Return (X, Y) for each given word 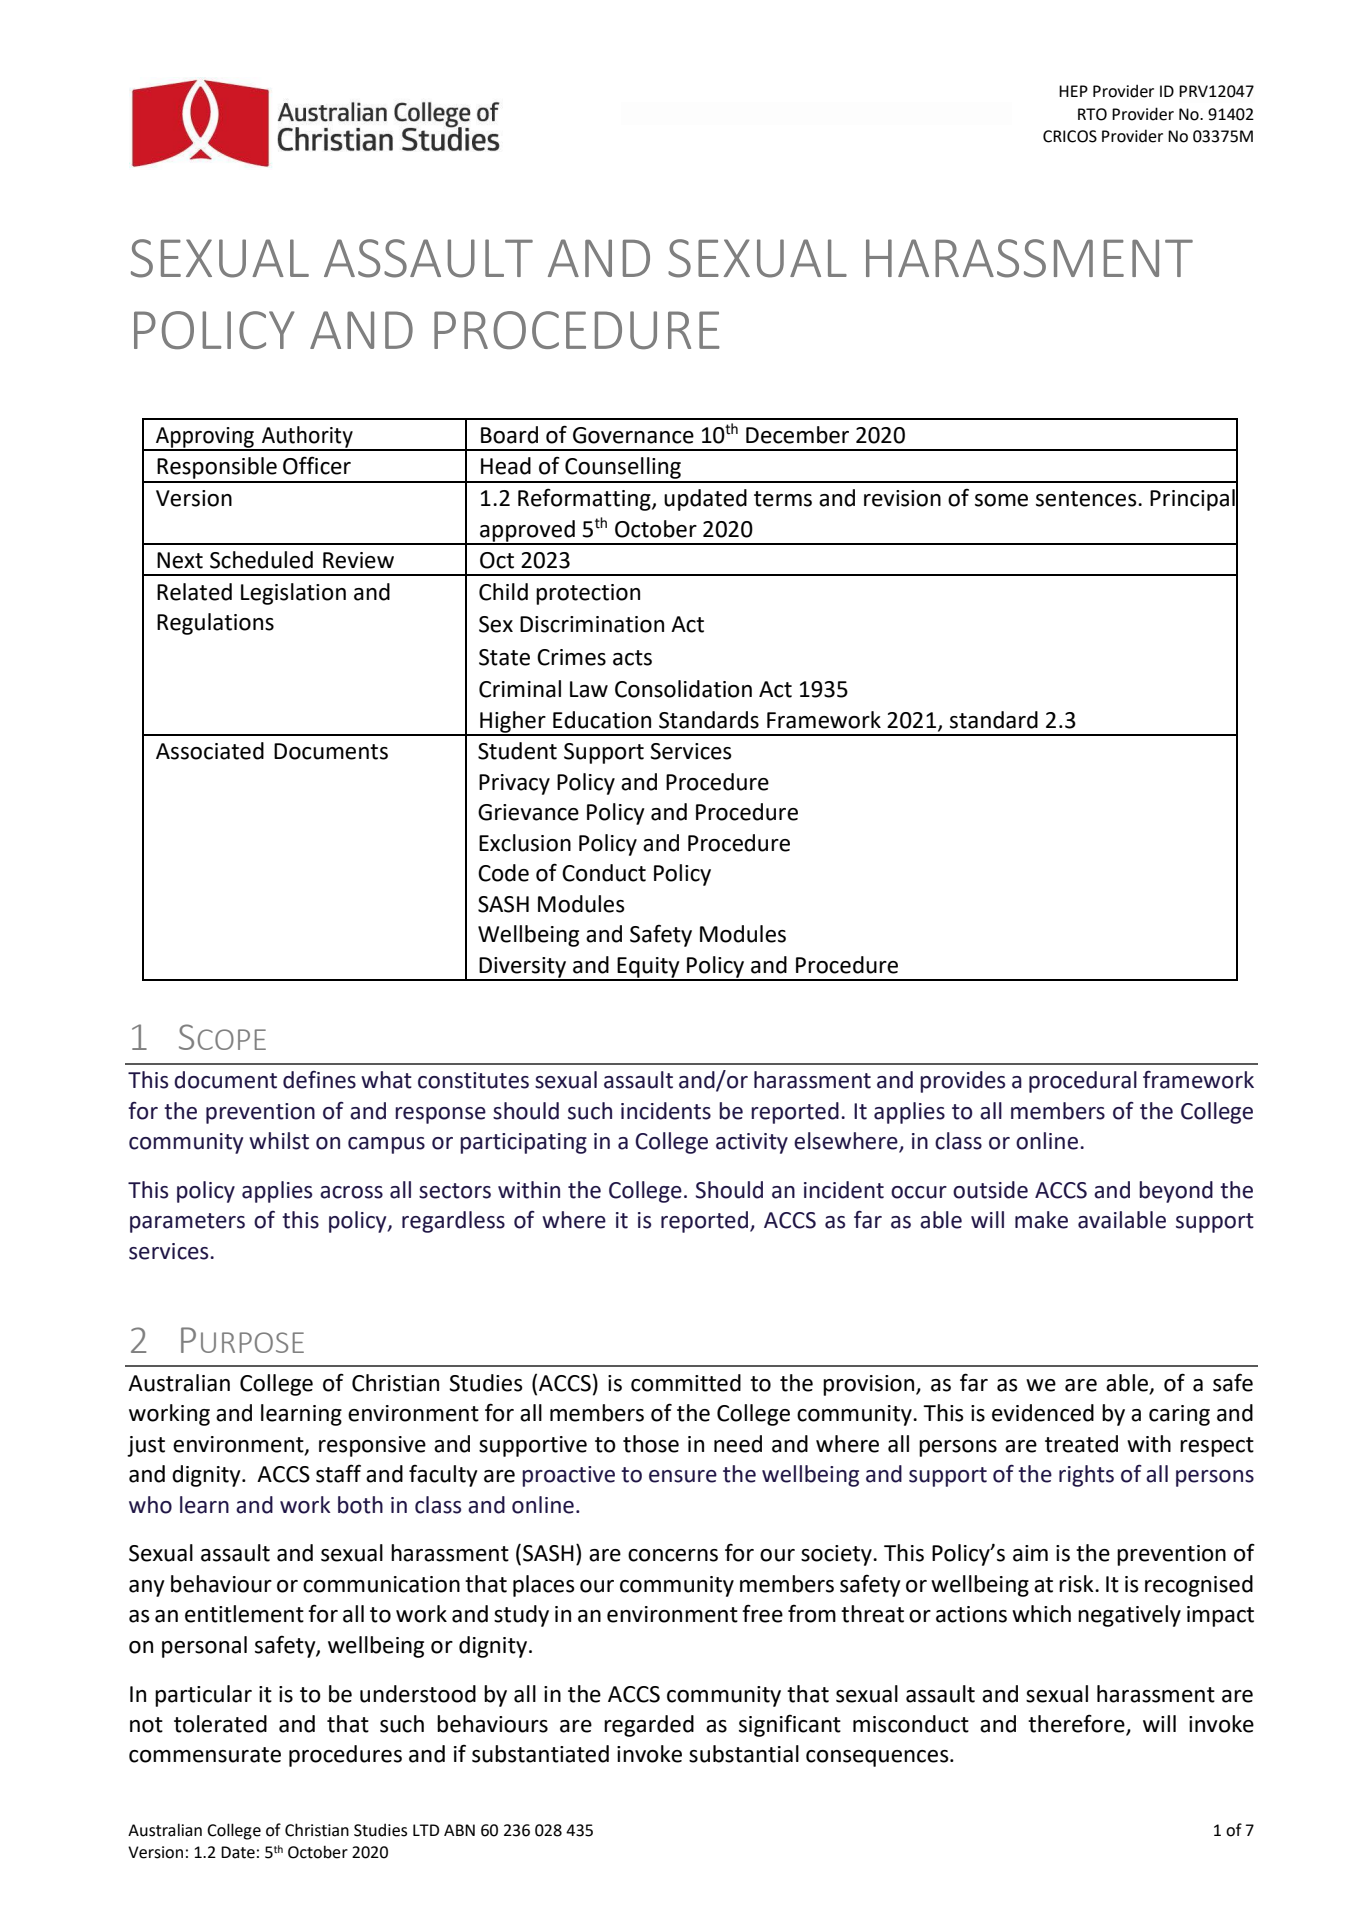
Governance (633, 435)
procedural (1083, 1082)
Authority (307, 438)
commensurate (205, 1755)
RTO (1092, 114)
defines (319, 1080)
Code (503, 873)
